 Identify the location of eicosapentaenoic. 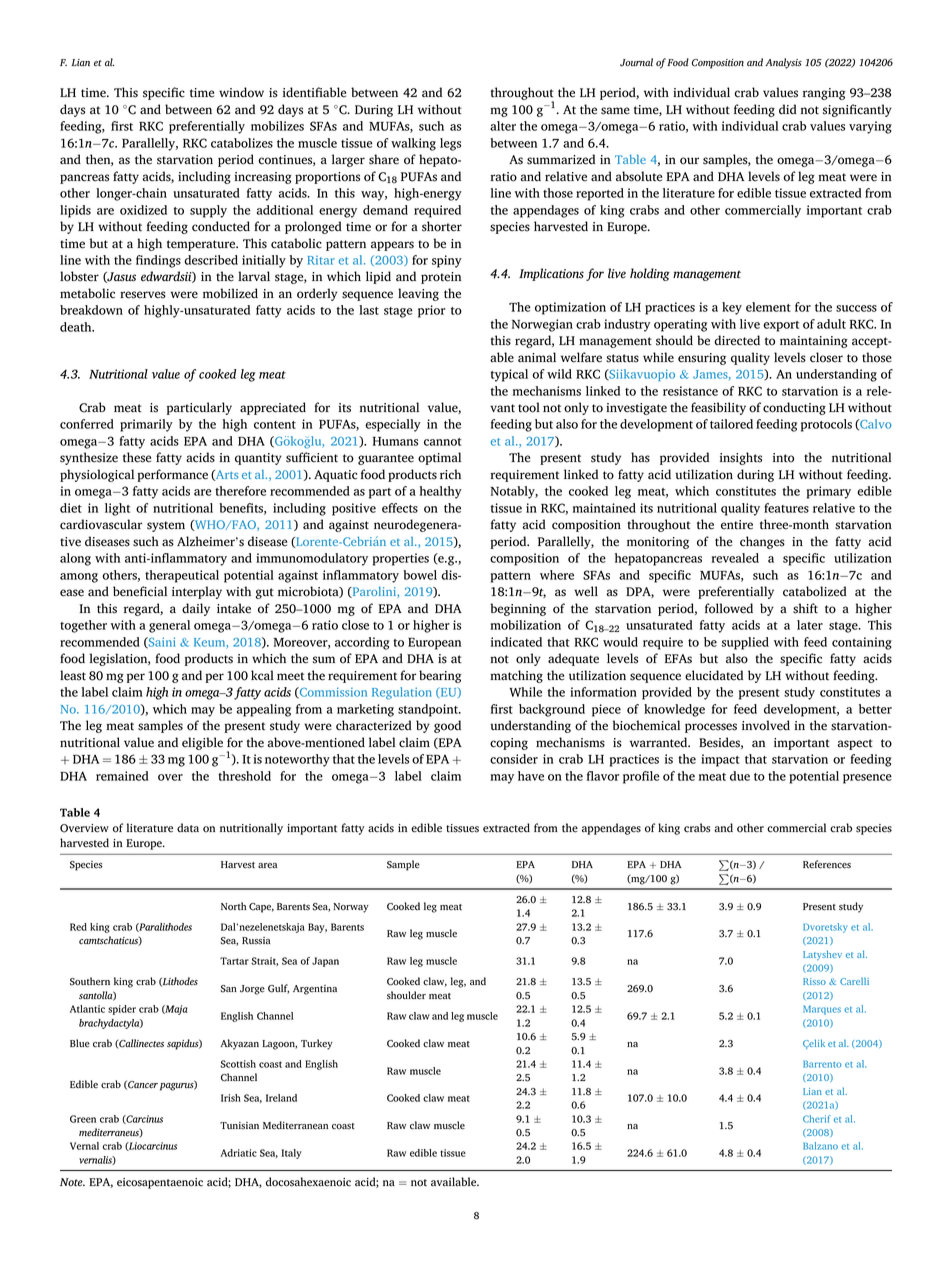
(160, 1183).
